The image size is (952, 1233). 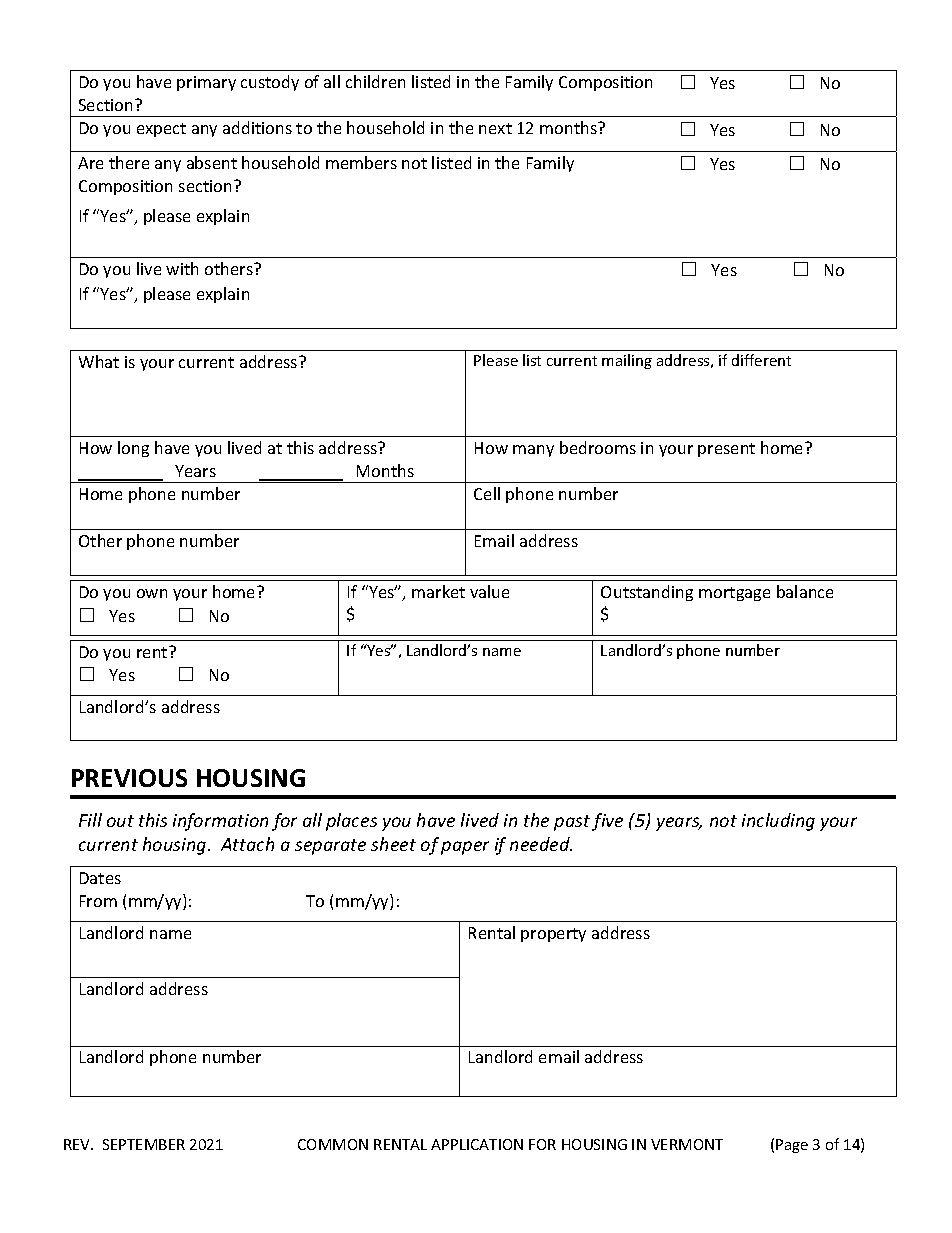 What do you see at coordinates (144, 1144) in the screenshot?
I see `SEPTEMBER` at bounding box center [144, 1144].
